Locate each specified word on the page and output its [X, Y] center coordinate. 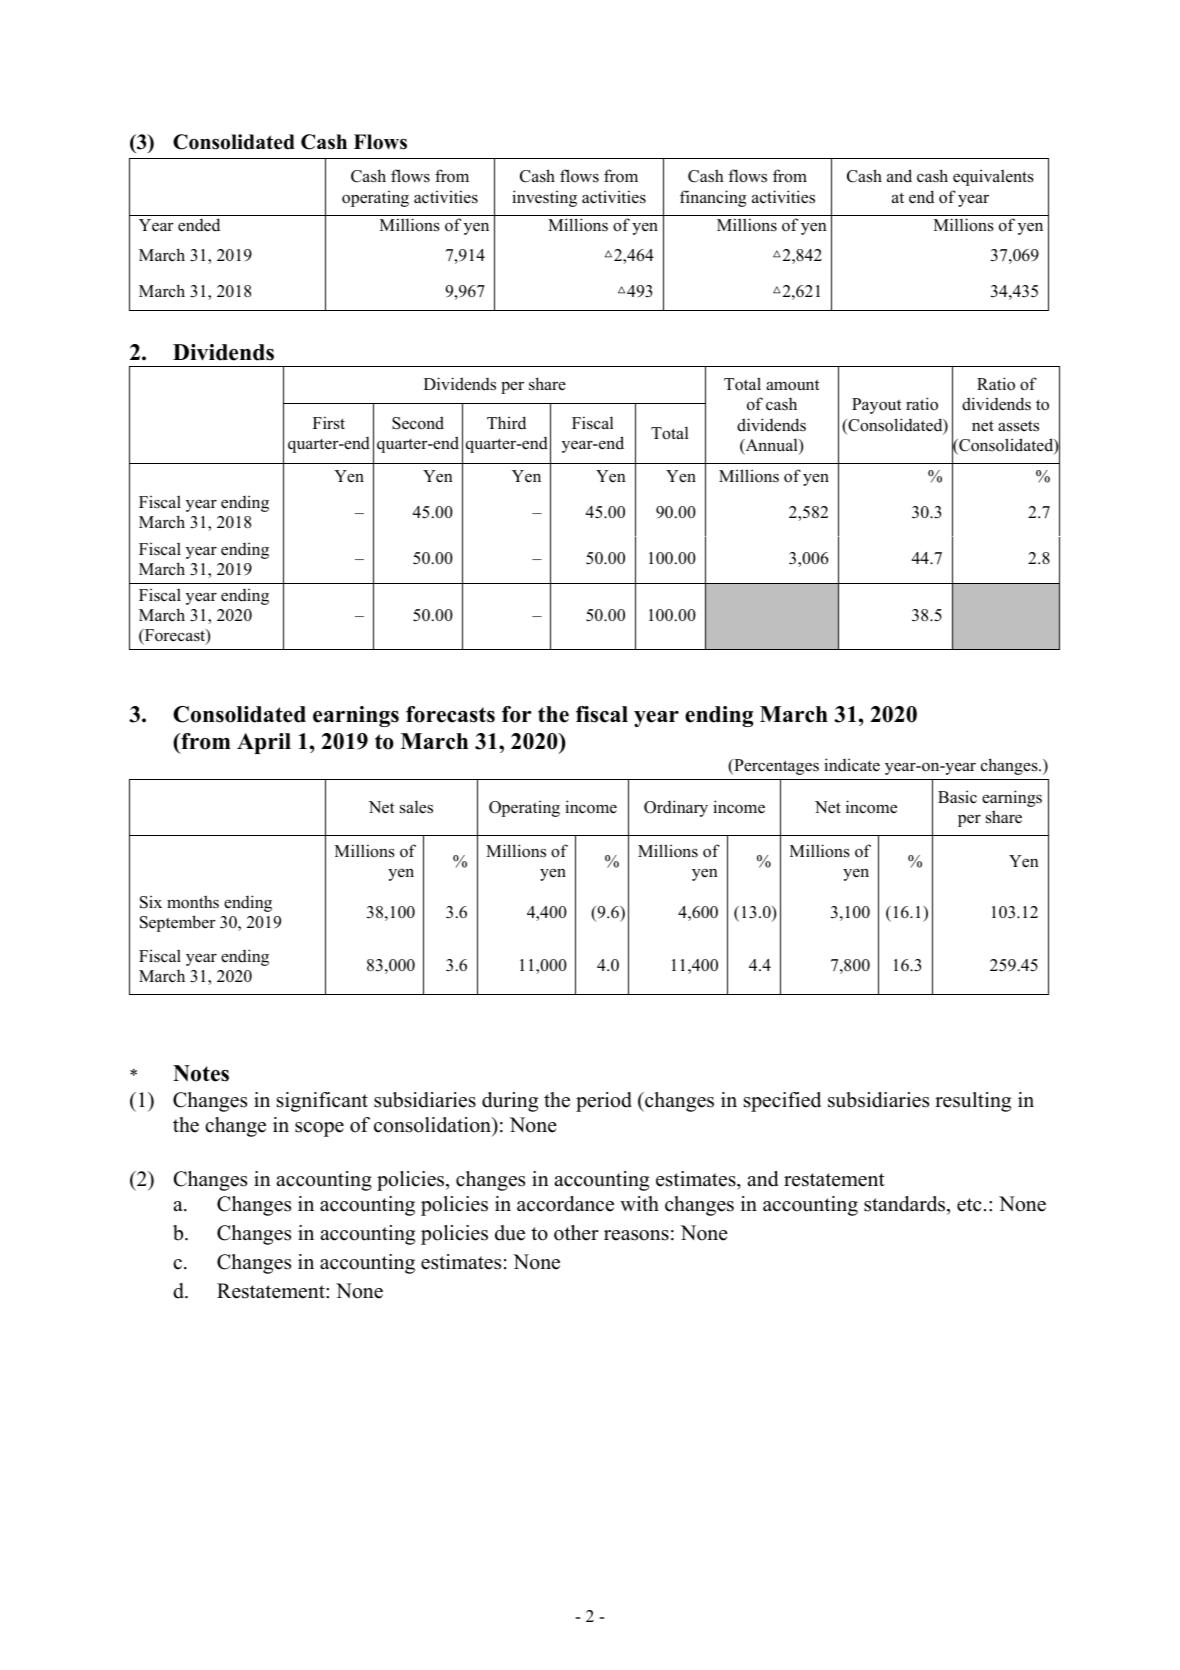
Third [506, 423]
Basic [957, 797]
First [329, 423]
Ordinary [676, 808]
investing [544, 198]
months [193, 902]
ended [199, 225]
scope [319, 1129]
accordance [565, 1204]
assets [1018, 426]
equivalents [993, 177]
